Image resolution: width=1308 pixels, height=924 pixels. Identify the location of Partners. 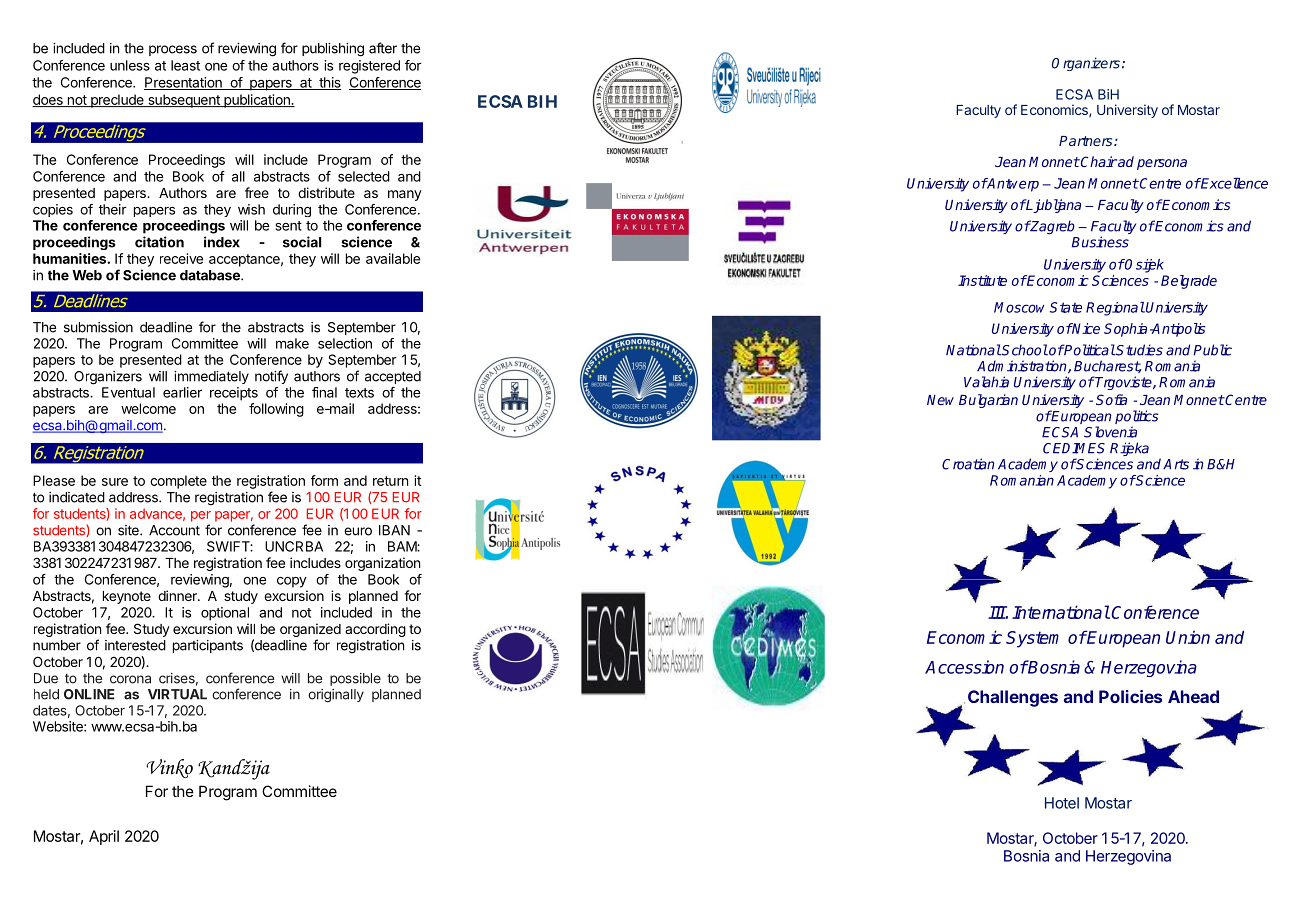
(1087, 141).
